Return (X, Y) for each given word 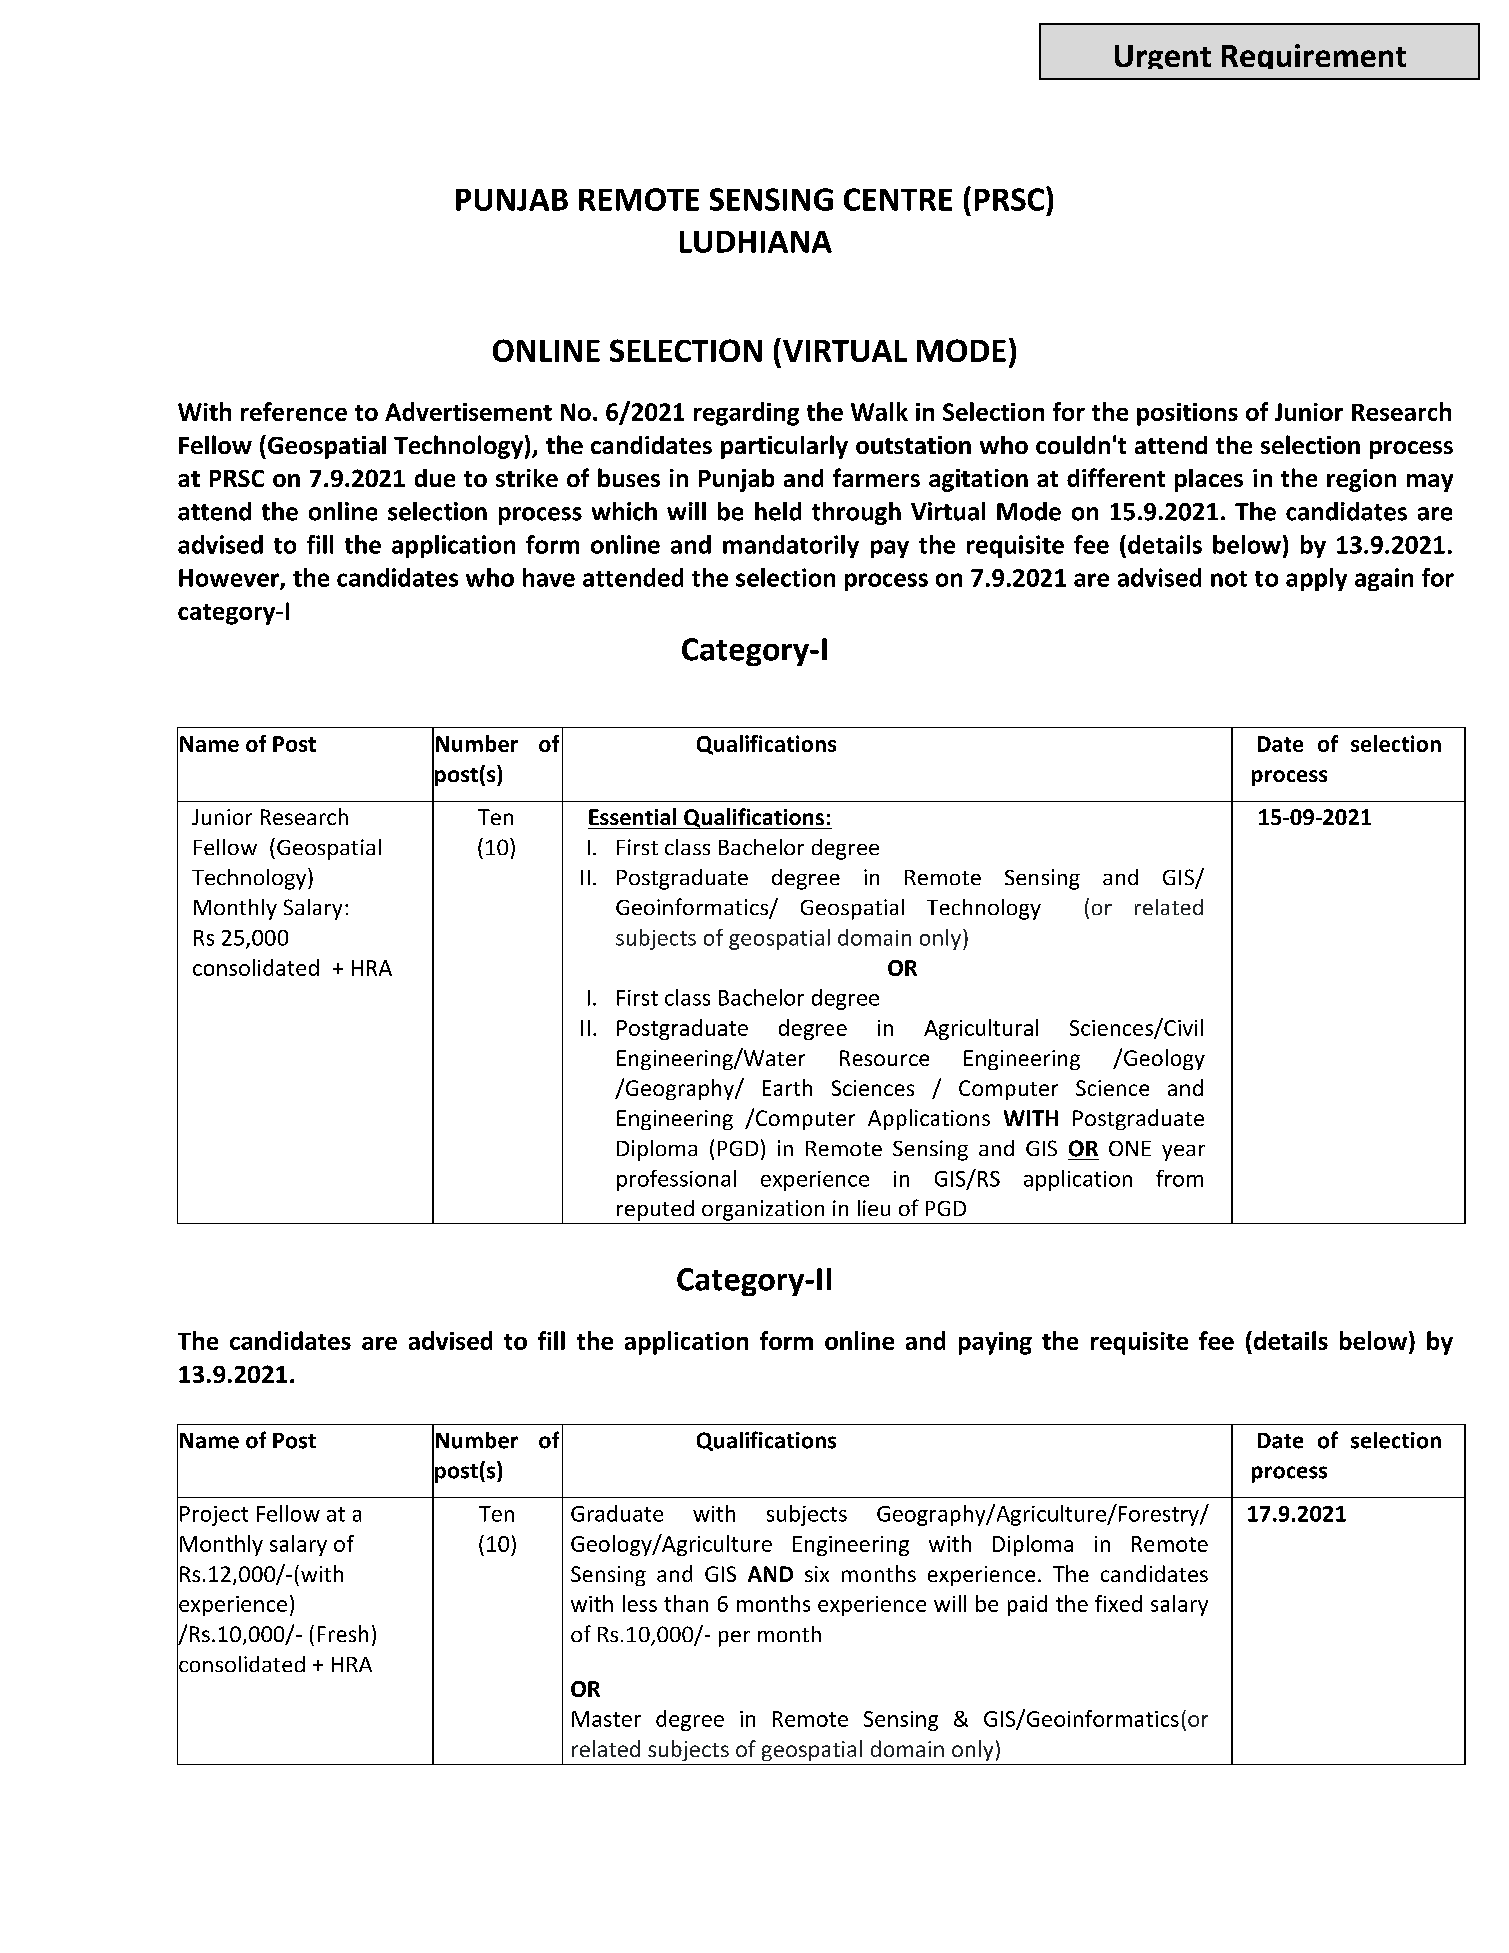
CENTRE (898, 199)
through (856, 513)
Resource (884, 1058)
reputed (655, 1210)
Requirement (1314, 56)
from (1179, 1178)
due (435, 478)
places (1209, 480)
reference (294, 411)
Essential (632, 816)
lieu (874, 1208)
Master (606, 1719)
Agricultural (981, 1029)
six (817, 1574)
